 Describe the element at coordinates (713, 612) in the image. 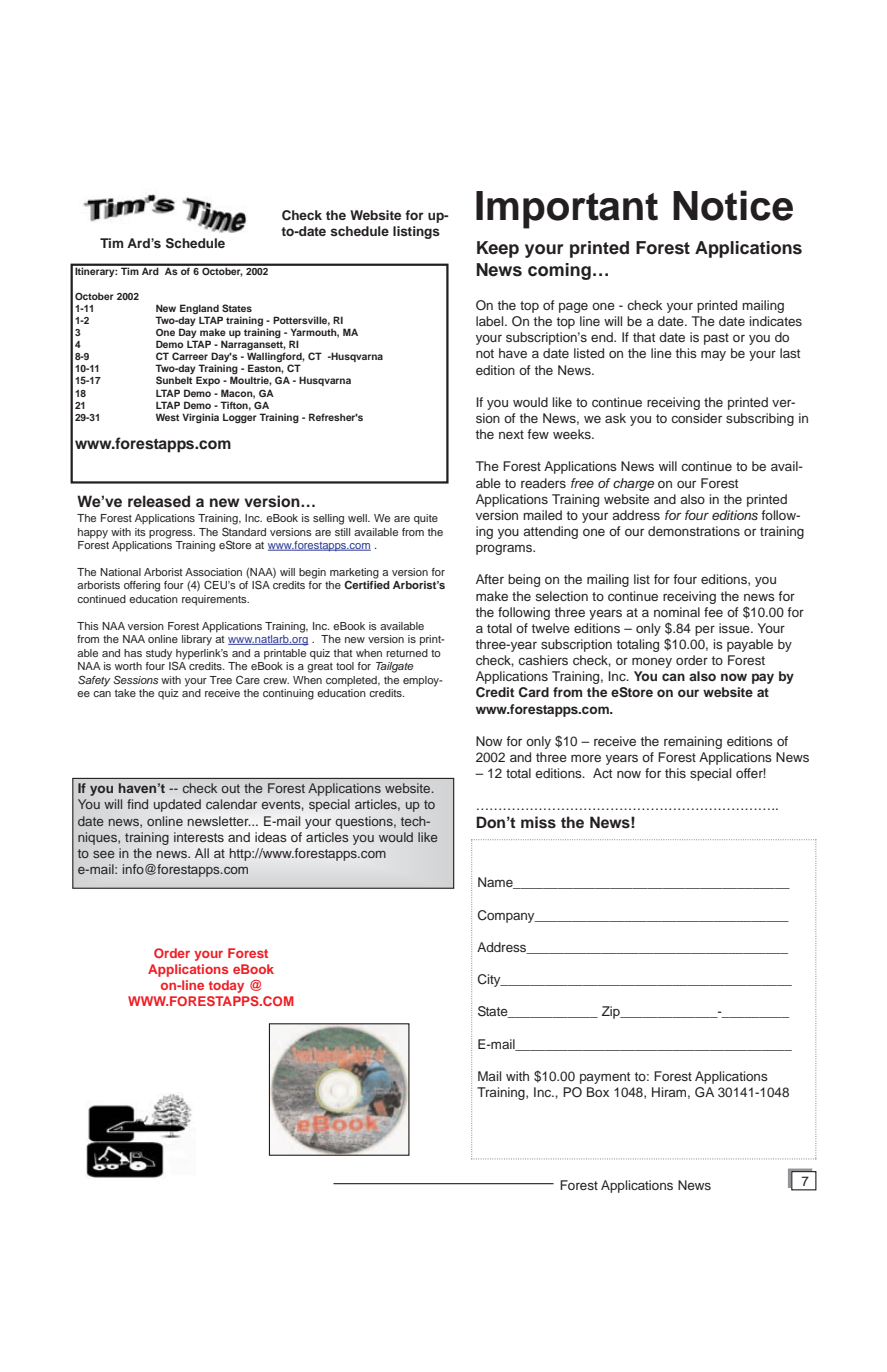

I see `fee` at that location.
